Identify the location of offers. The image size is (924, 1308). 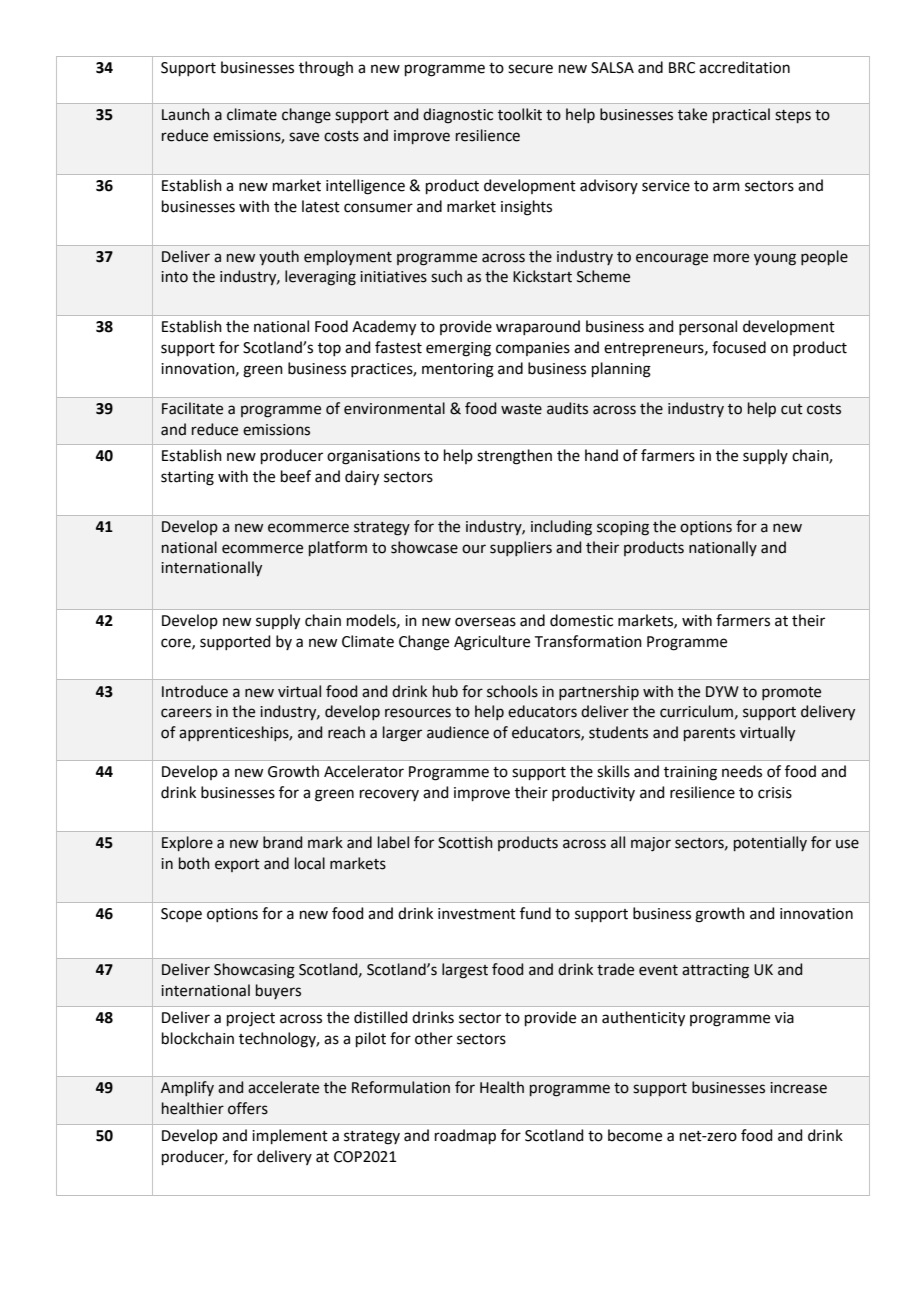
(248, 1108).
